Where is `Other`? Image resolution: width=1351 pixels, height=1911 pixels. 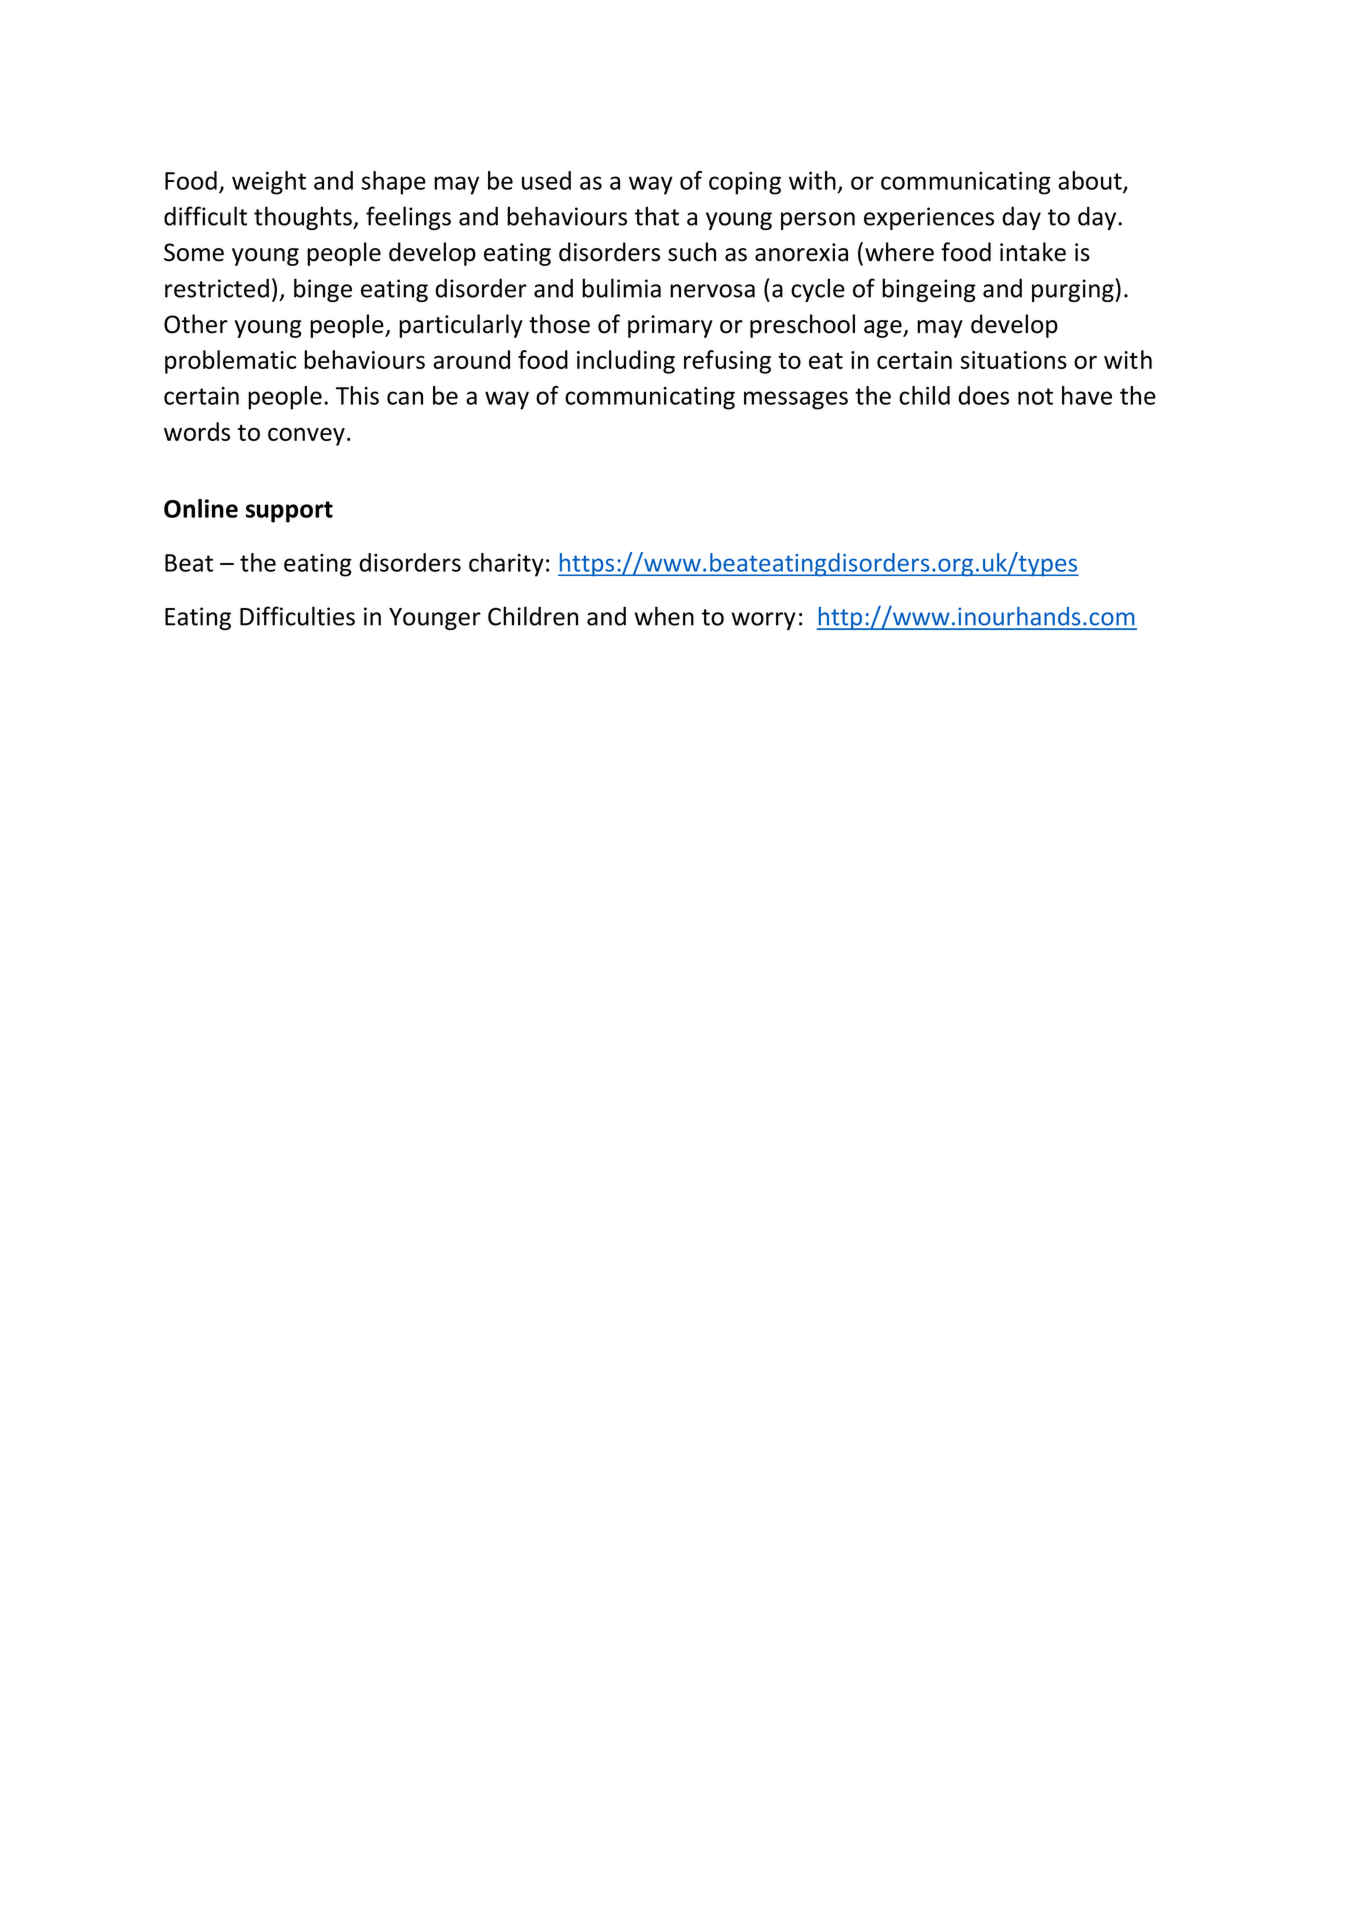 Other is located at coordinates (196, 324).
